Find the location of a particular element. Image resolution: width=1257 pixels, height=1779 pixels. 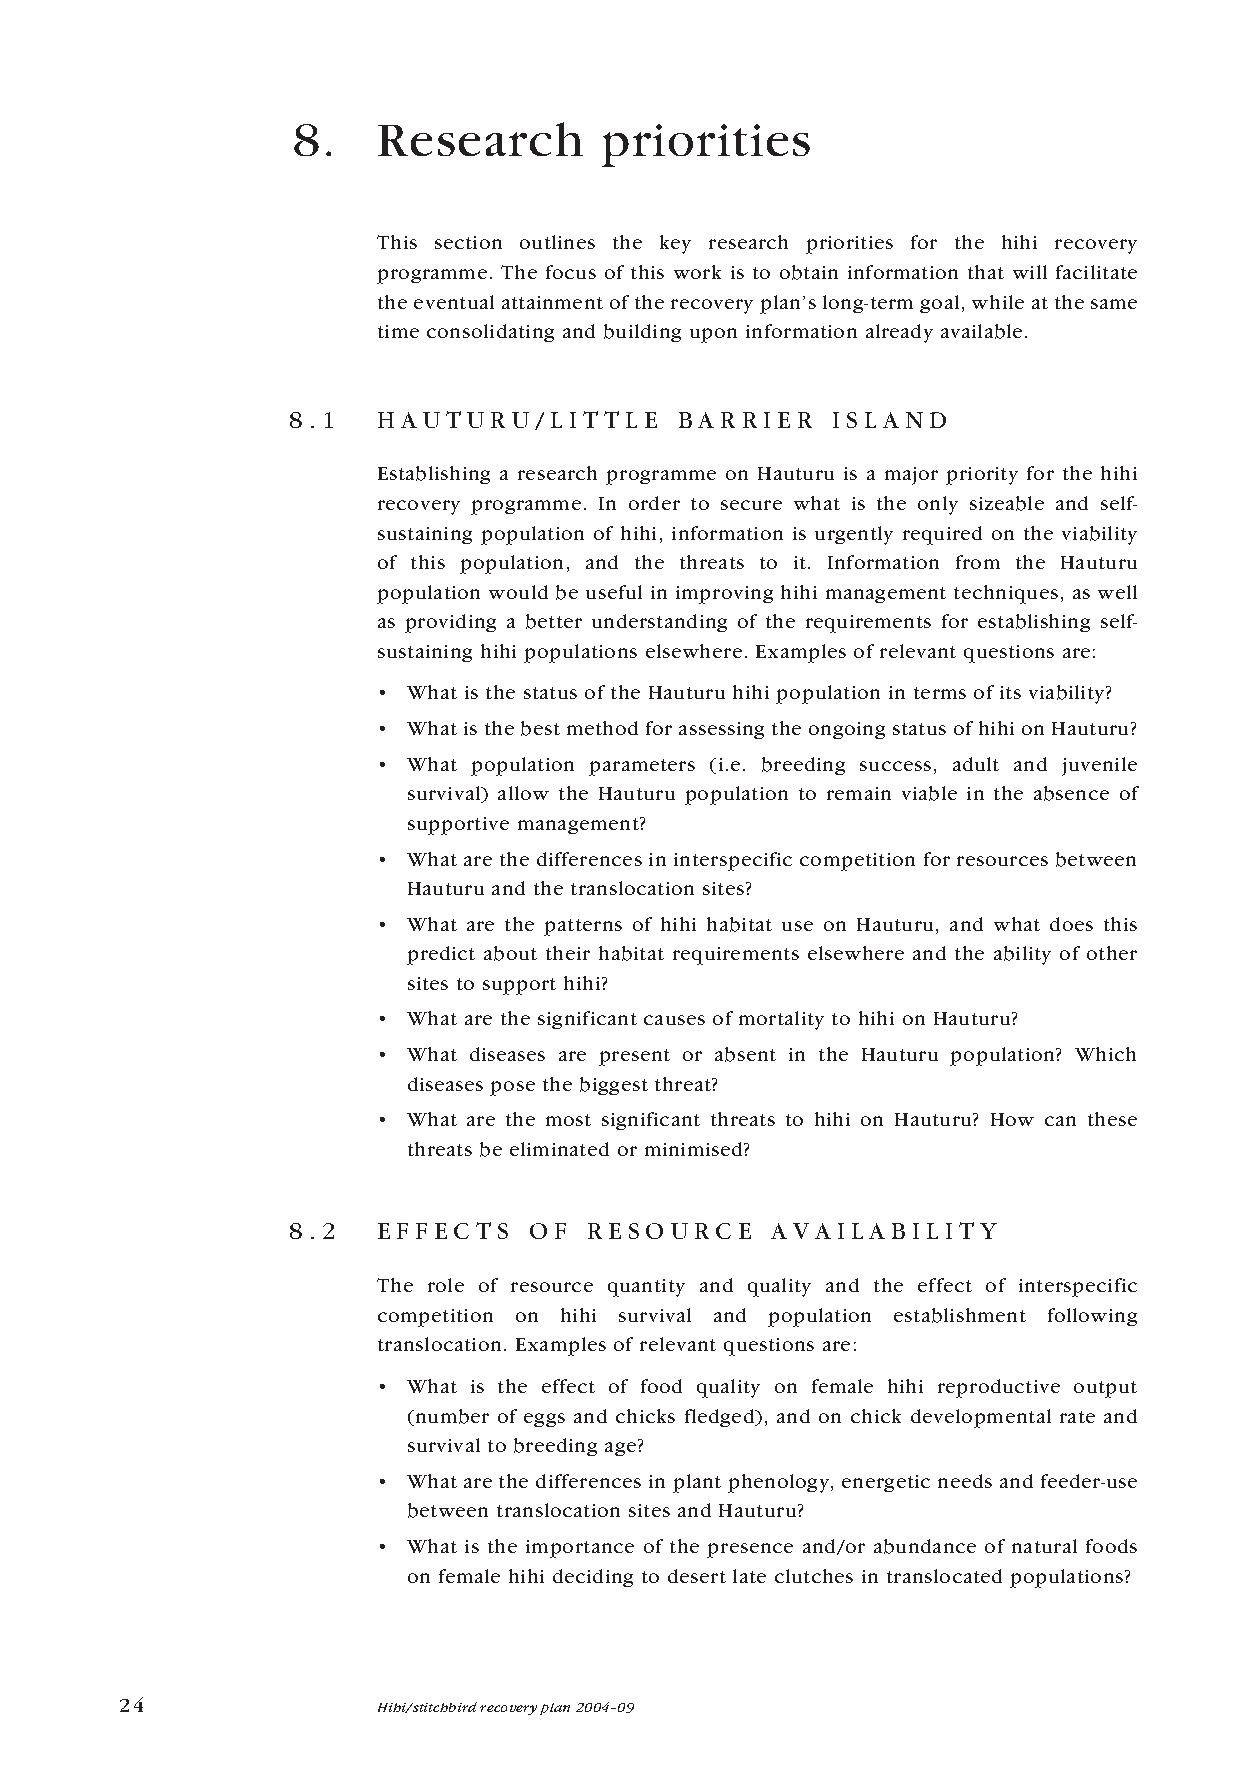

its is located at coordinates (1010, 692).
